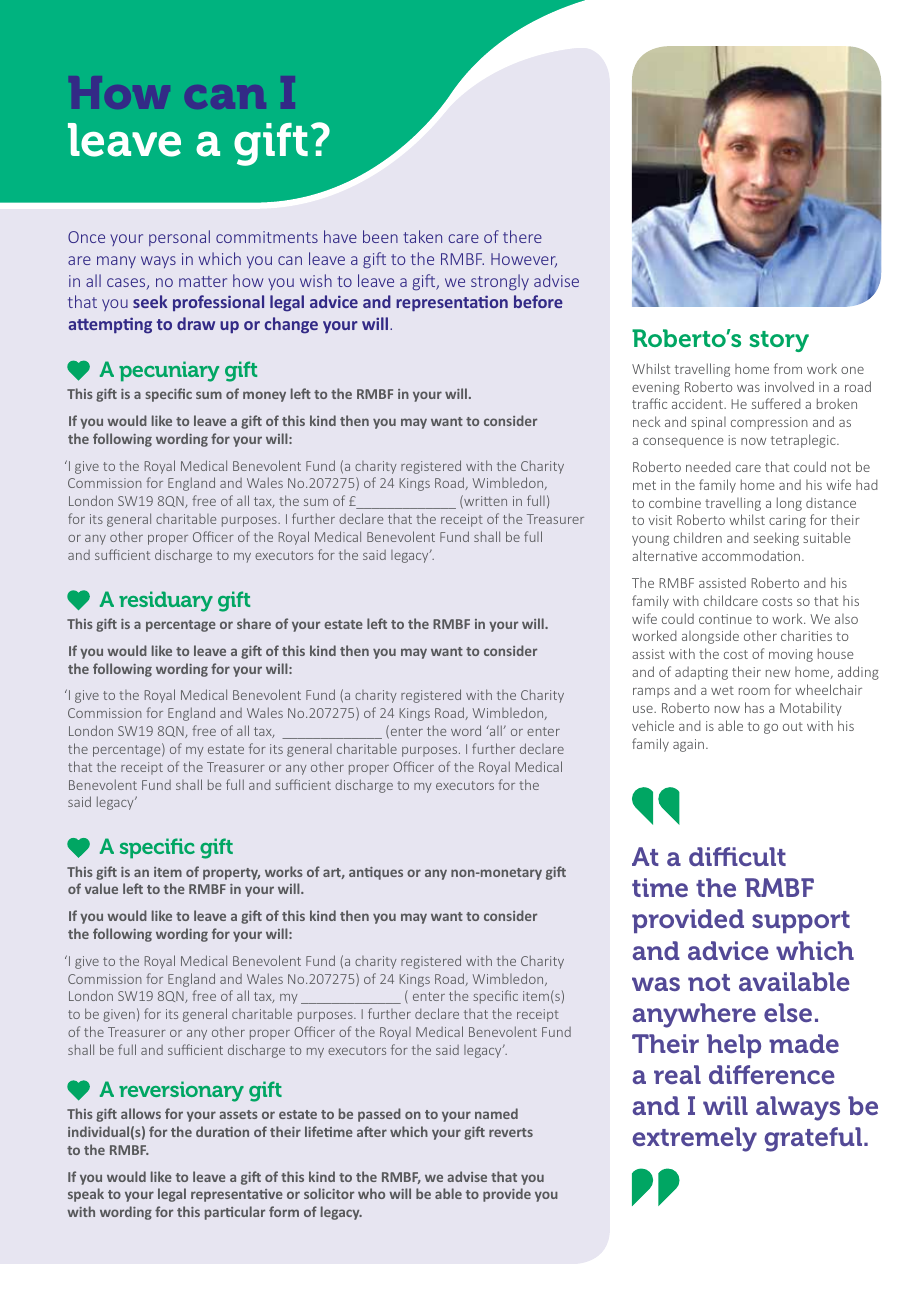 This page has width=924, height=1308. I want to click on value, so click(101, 888).
